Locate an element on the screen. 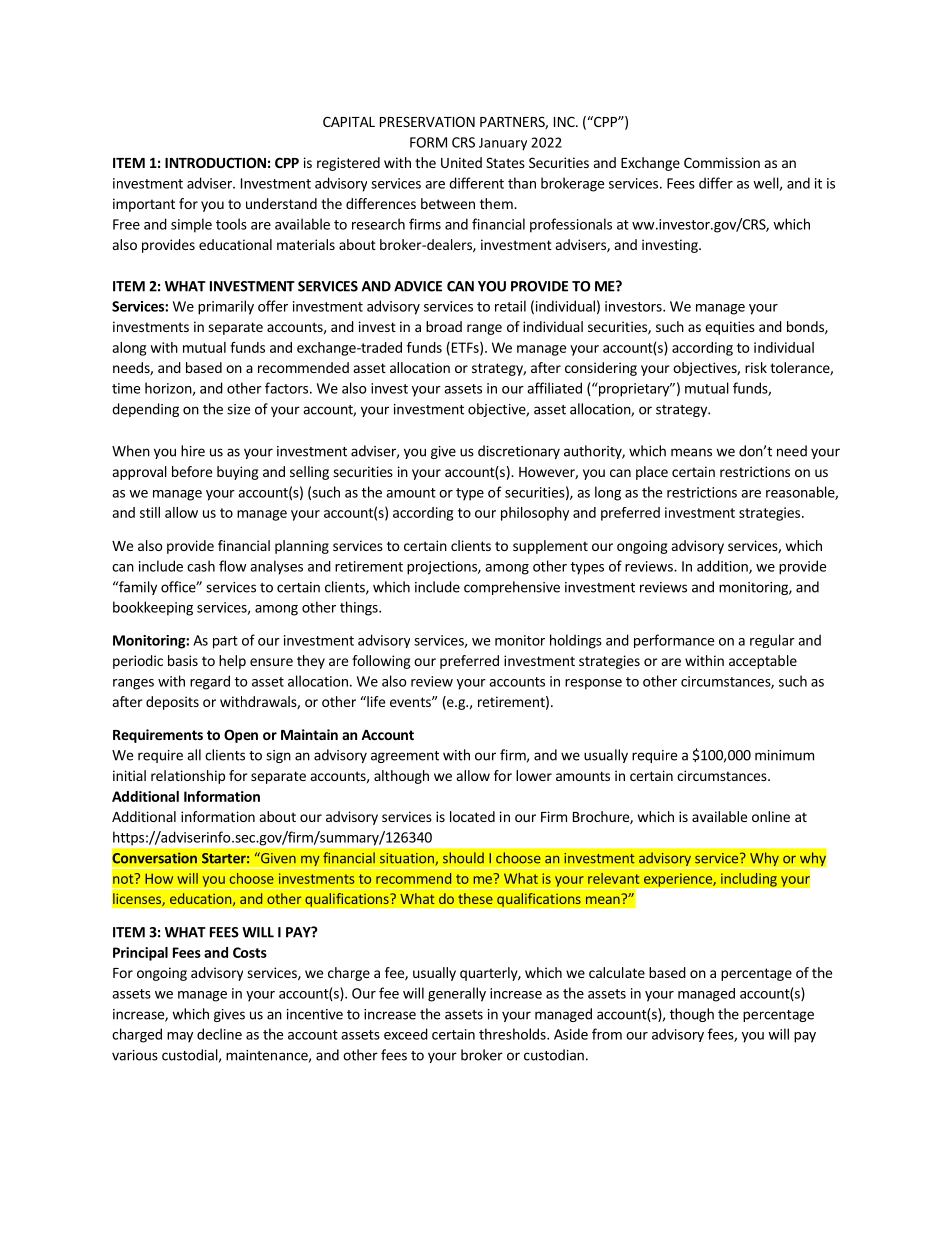 The height and width of the screenshot is (1233, 952). United is located at coordinates (461, 162).
